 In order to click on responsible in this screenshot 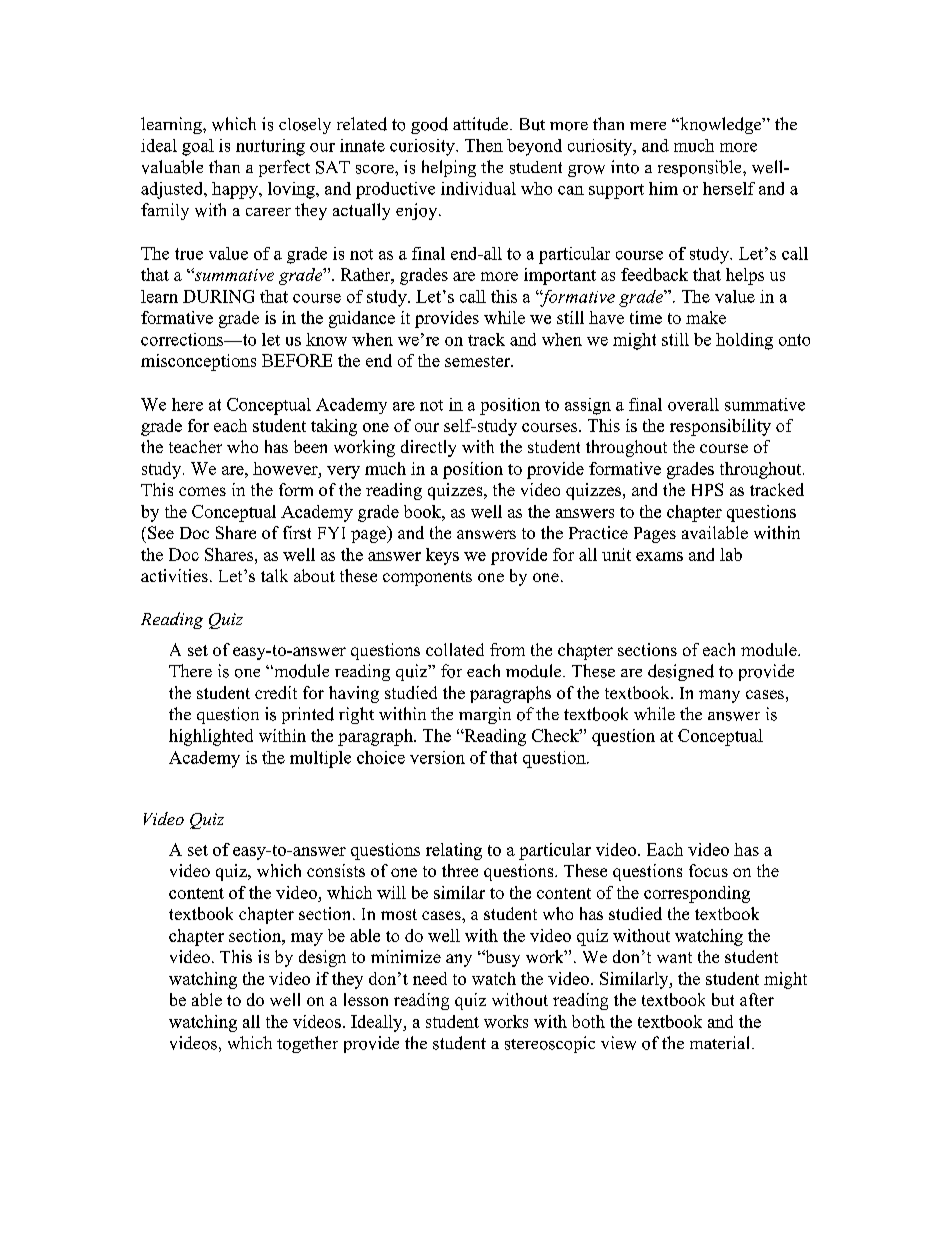, I will do `click(701, 168)`.
